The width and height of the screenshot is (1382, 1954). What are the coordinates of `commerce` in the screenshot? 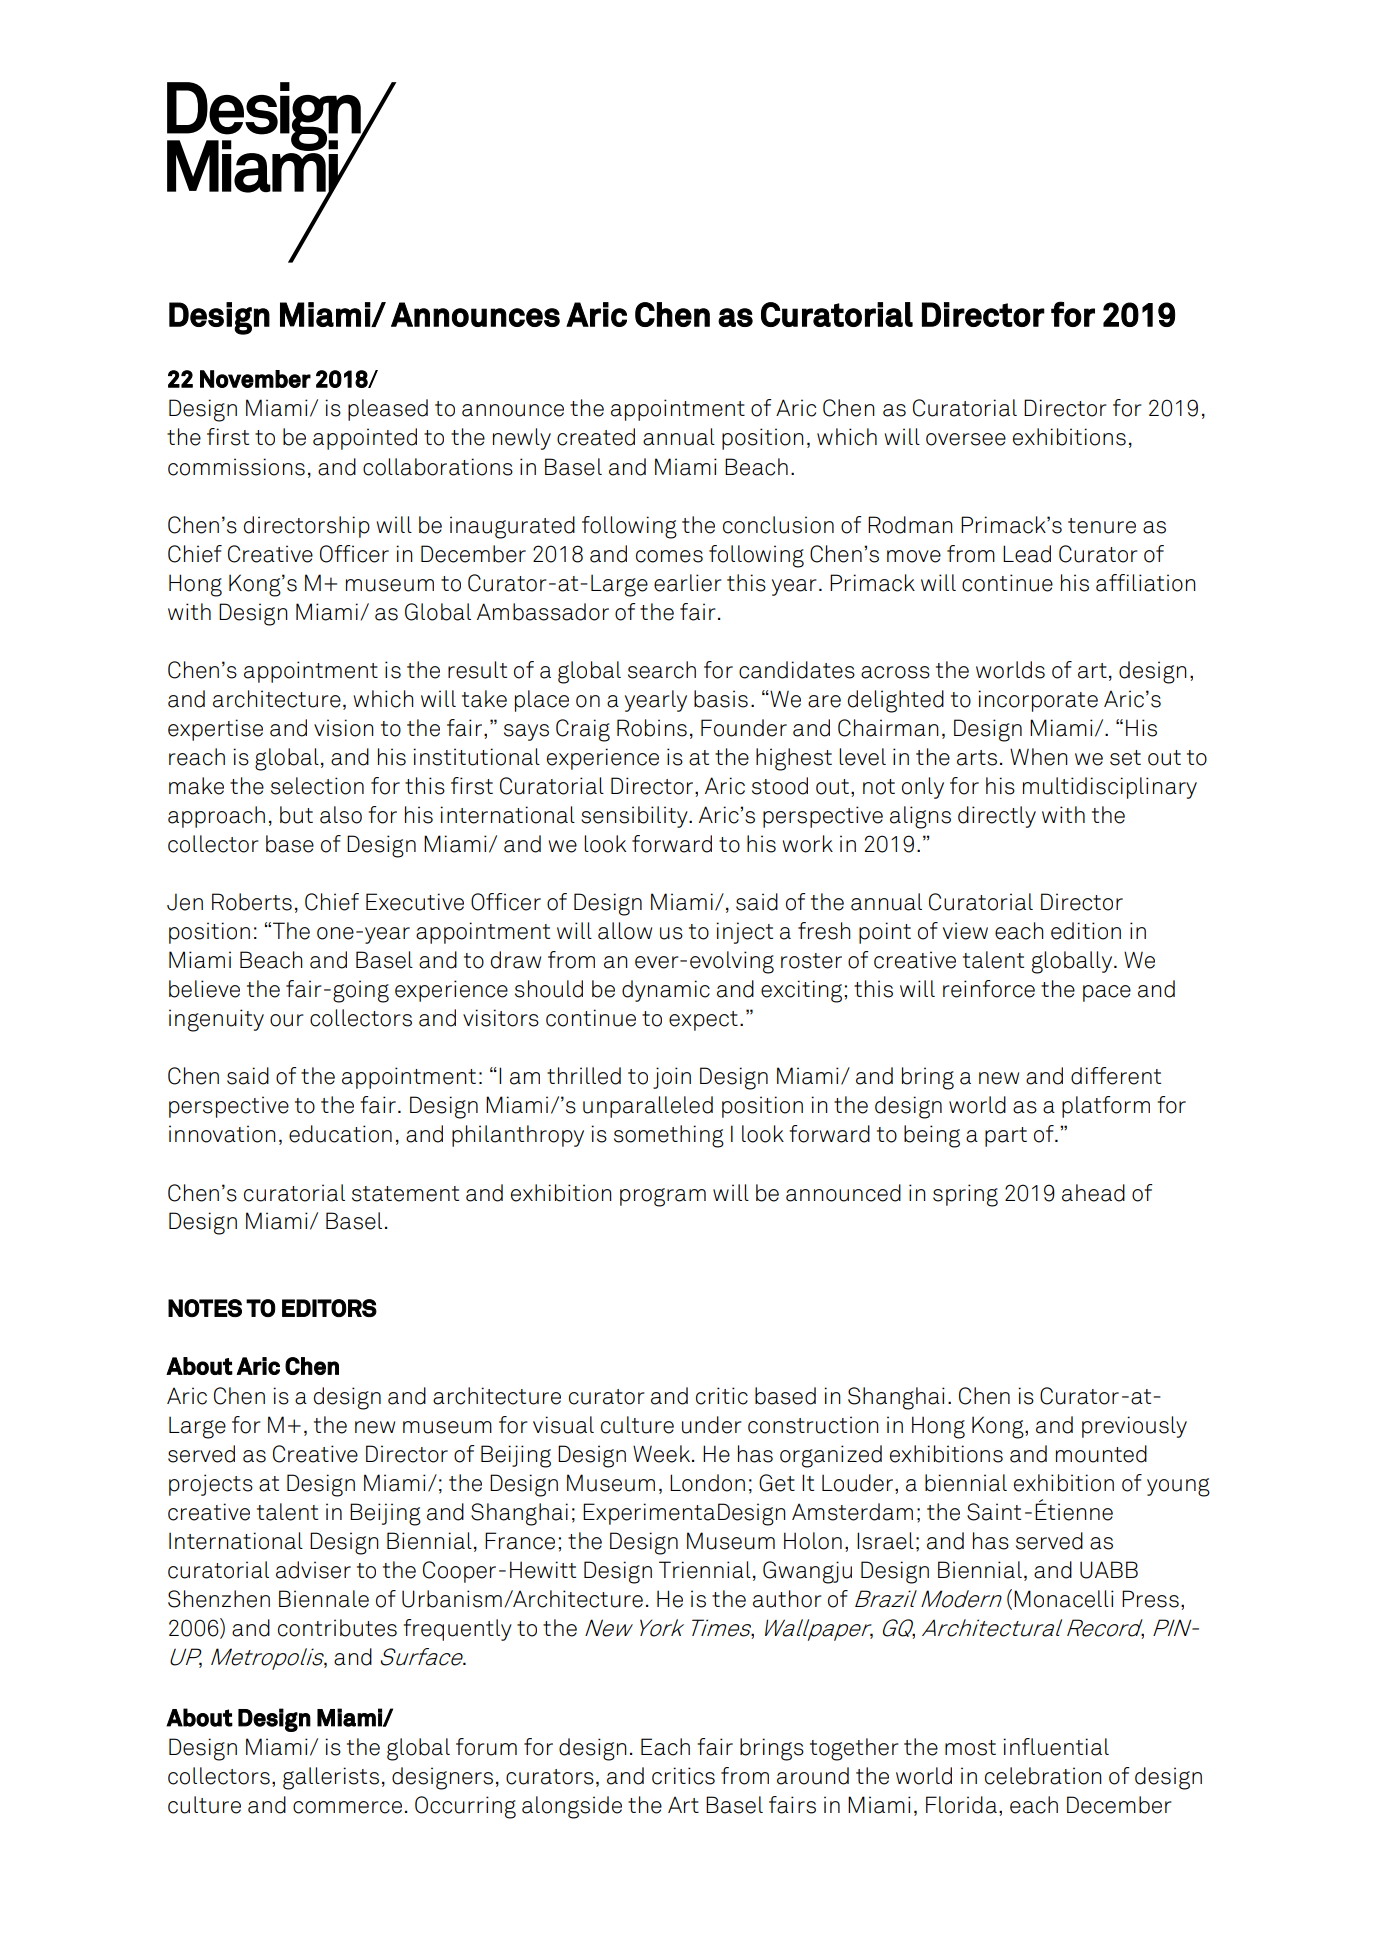 It's located at (347, 1807).
